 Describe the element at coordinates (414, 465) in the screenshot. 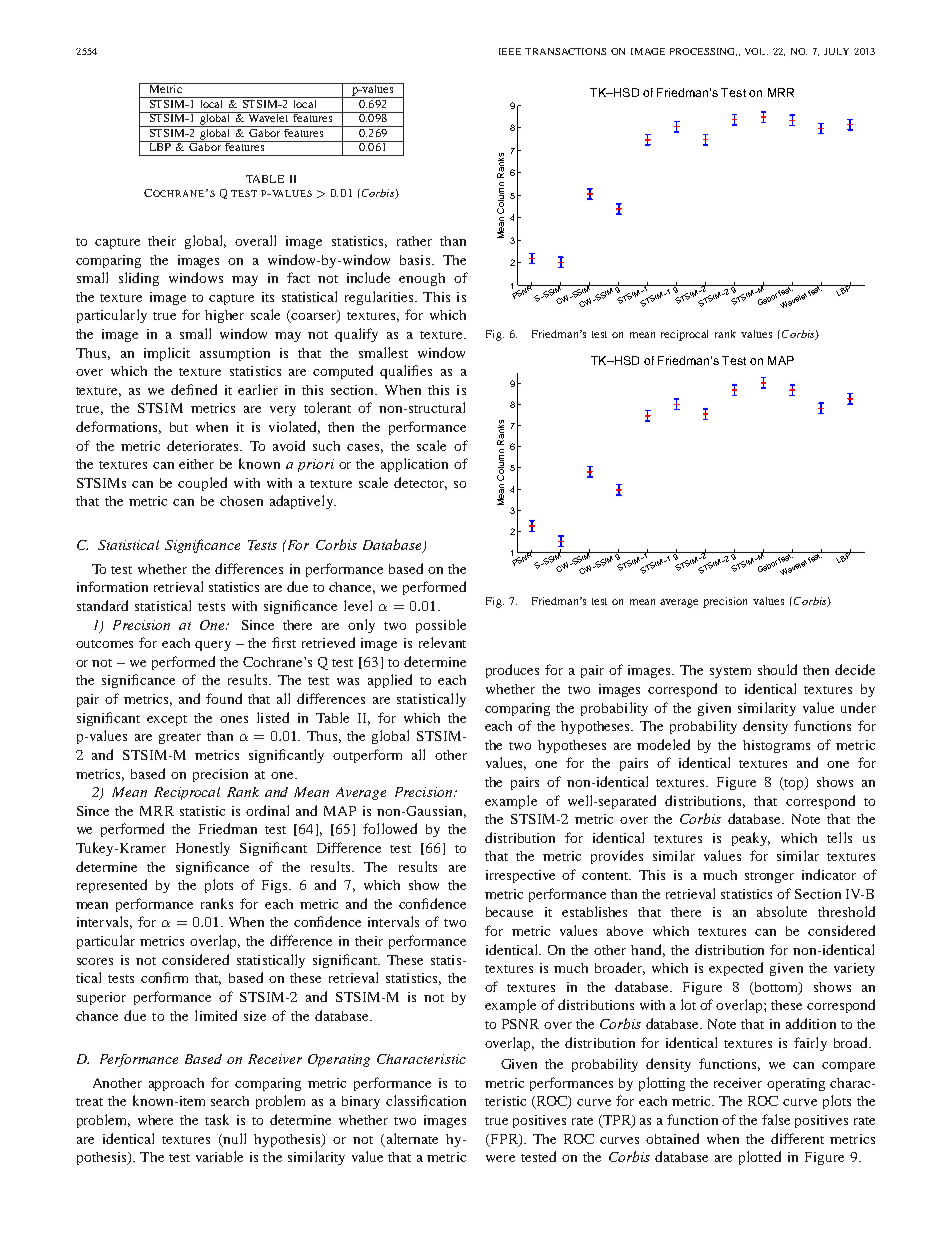

I see `application` at that location.
